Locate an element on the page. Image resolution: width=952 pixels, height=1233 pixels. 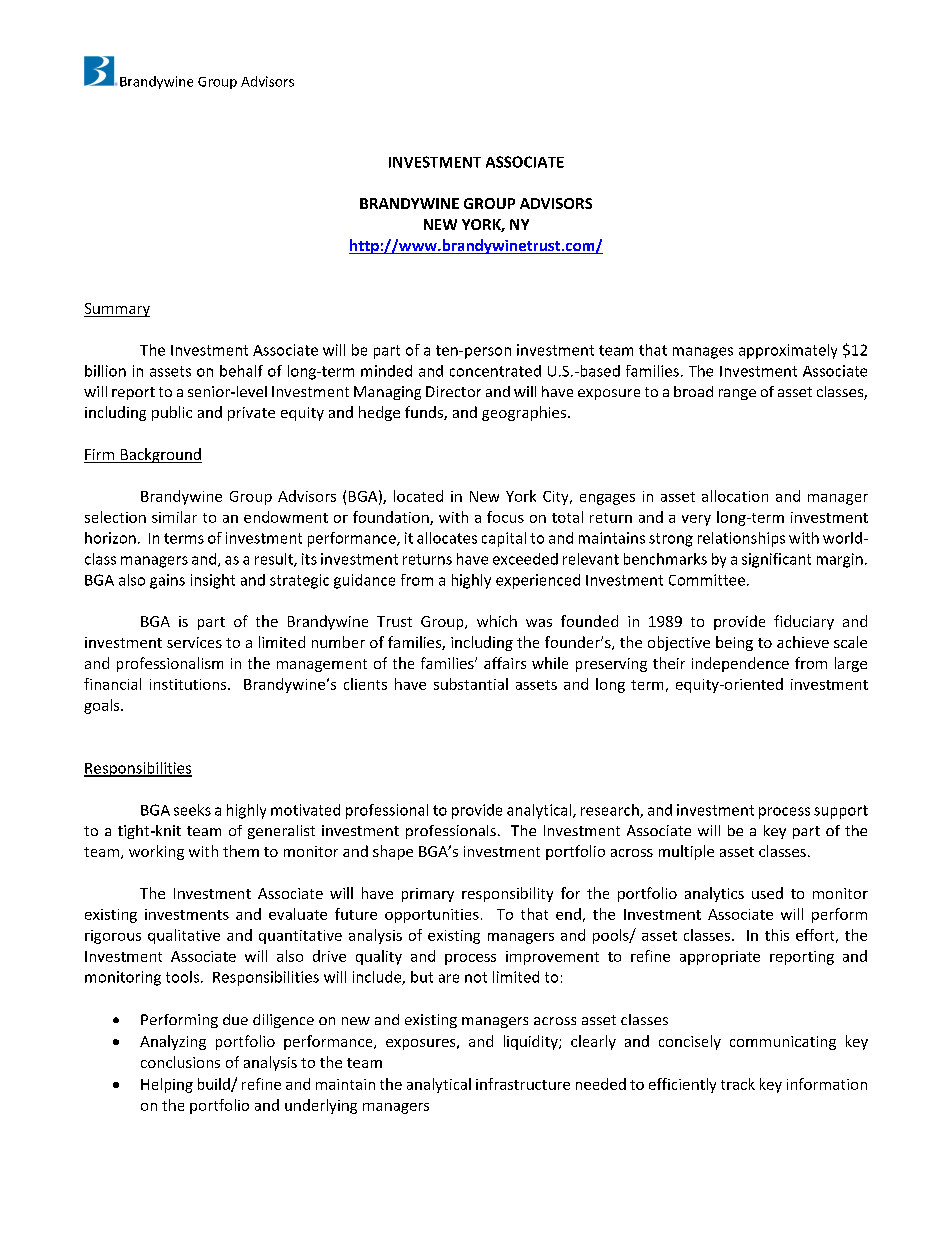
Summary is located at coordinates (117, 310).
